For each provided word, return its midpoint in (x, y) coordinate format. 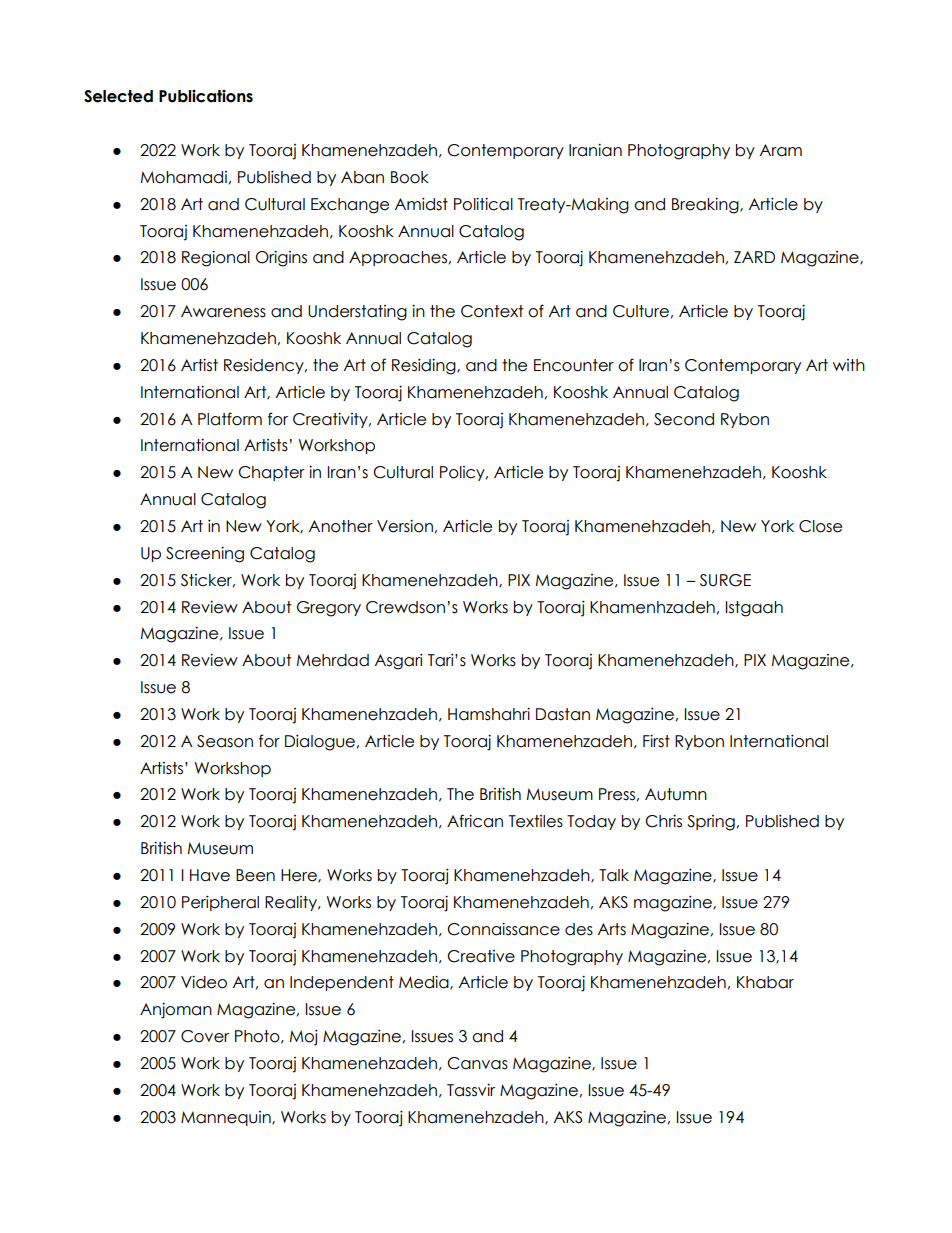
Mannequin (227, 1118)
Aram (781, 150)
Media (425, 983)
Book (410, 177)
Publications (206, 96)
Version (405, 526)
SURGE (725, 580)
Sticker (208, 581)
